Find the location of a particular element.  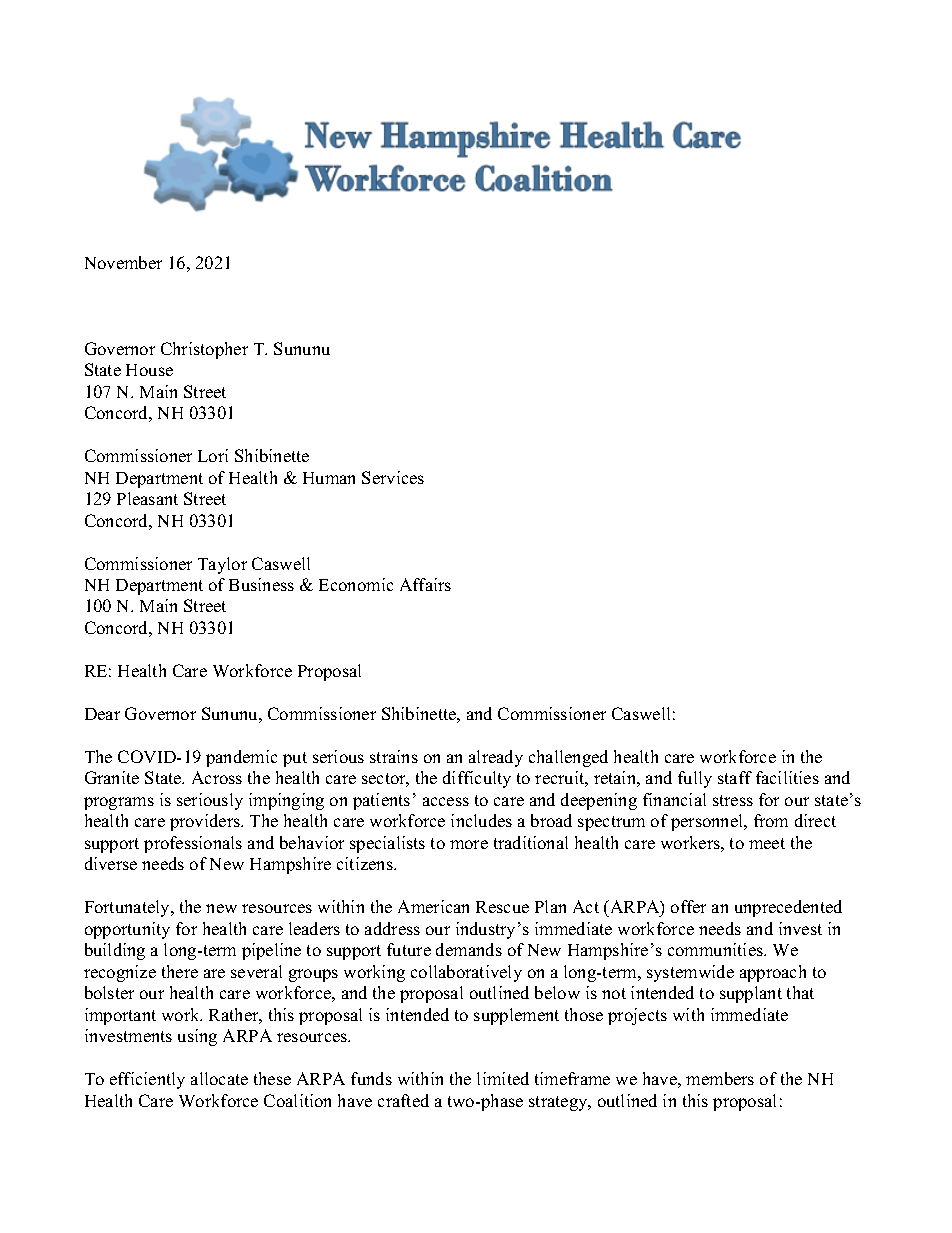

limited is located at coordinates (503, 1078).
